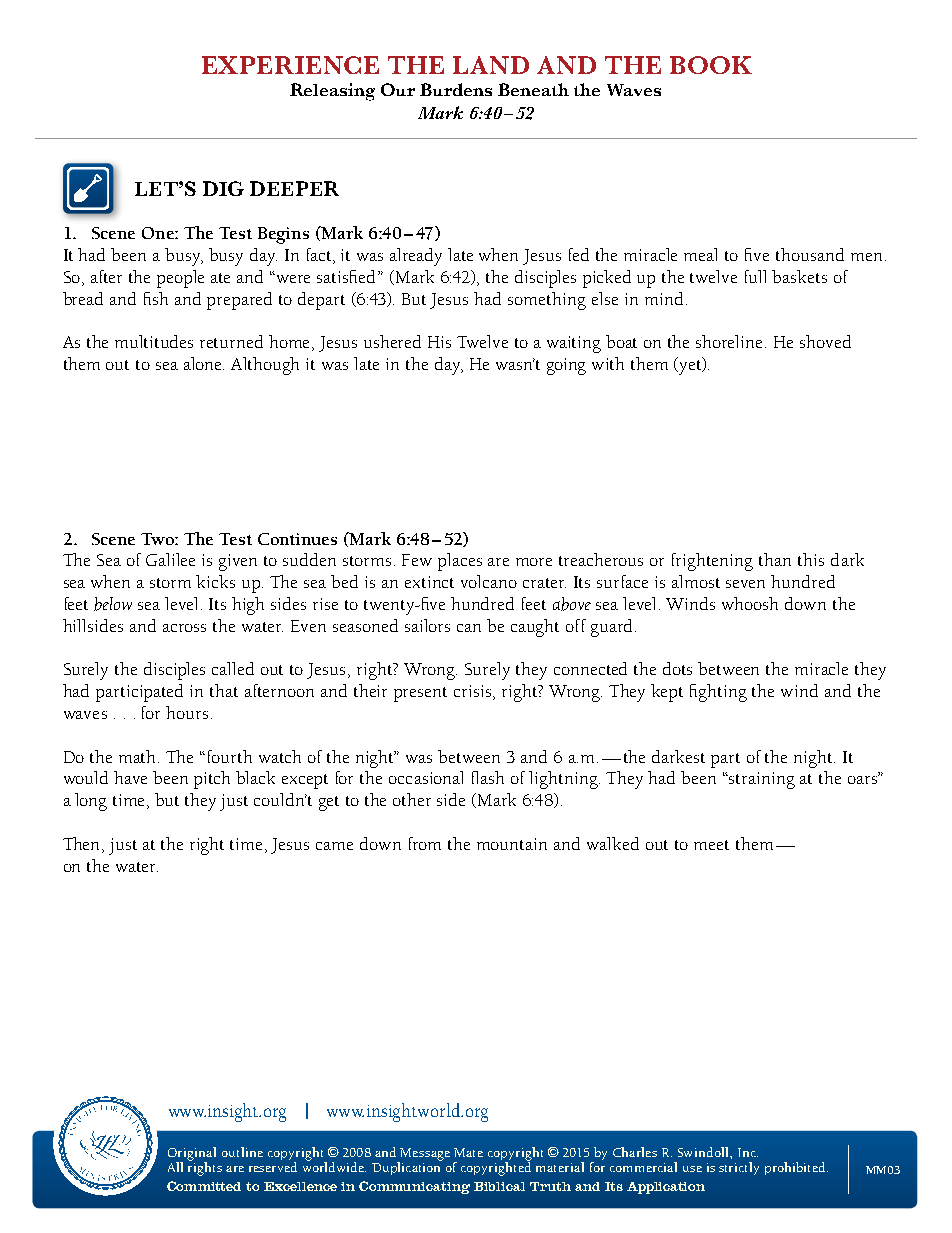  Describe the element at coordinates (796, 1168) in the screenshot. I see `prohibited` at that location.
